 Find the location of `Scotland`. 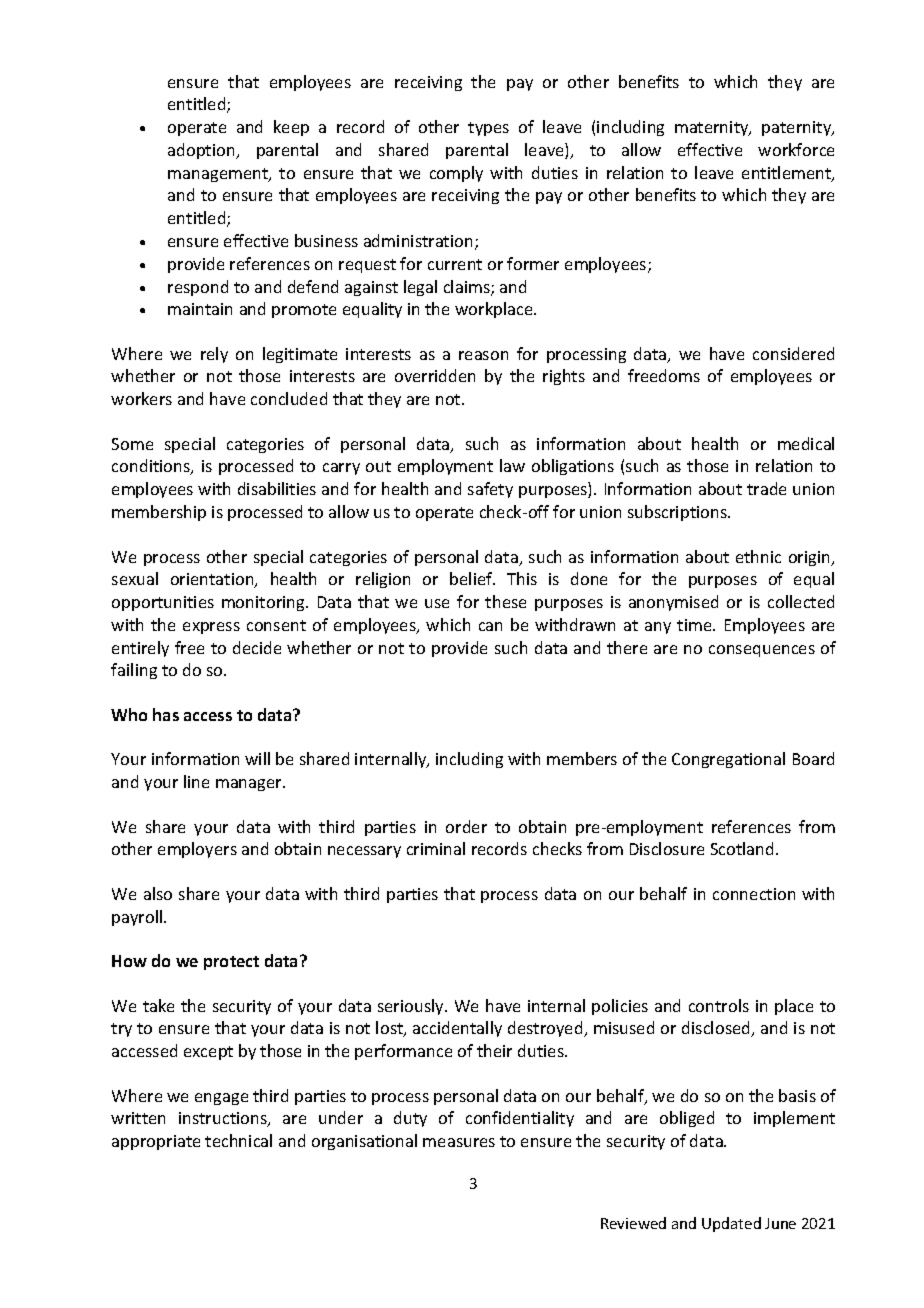

Scotland is located at coordinates (742, 848).
